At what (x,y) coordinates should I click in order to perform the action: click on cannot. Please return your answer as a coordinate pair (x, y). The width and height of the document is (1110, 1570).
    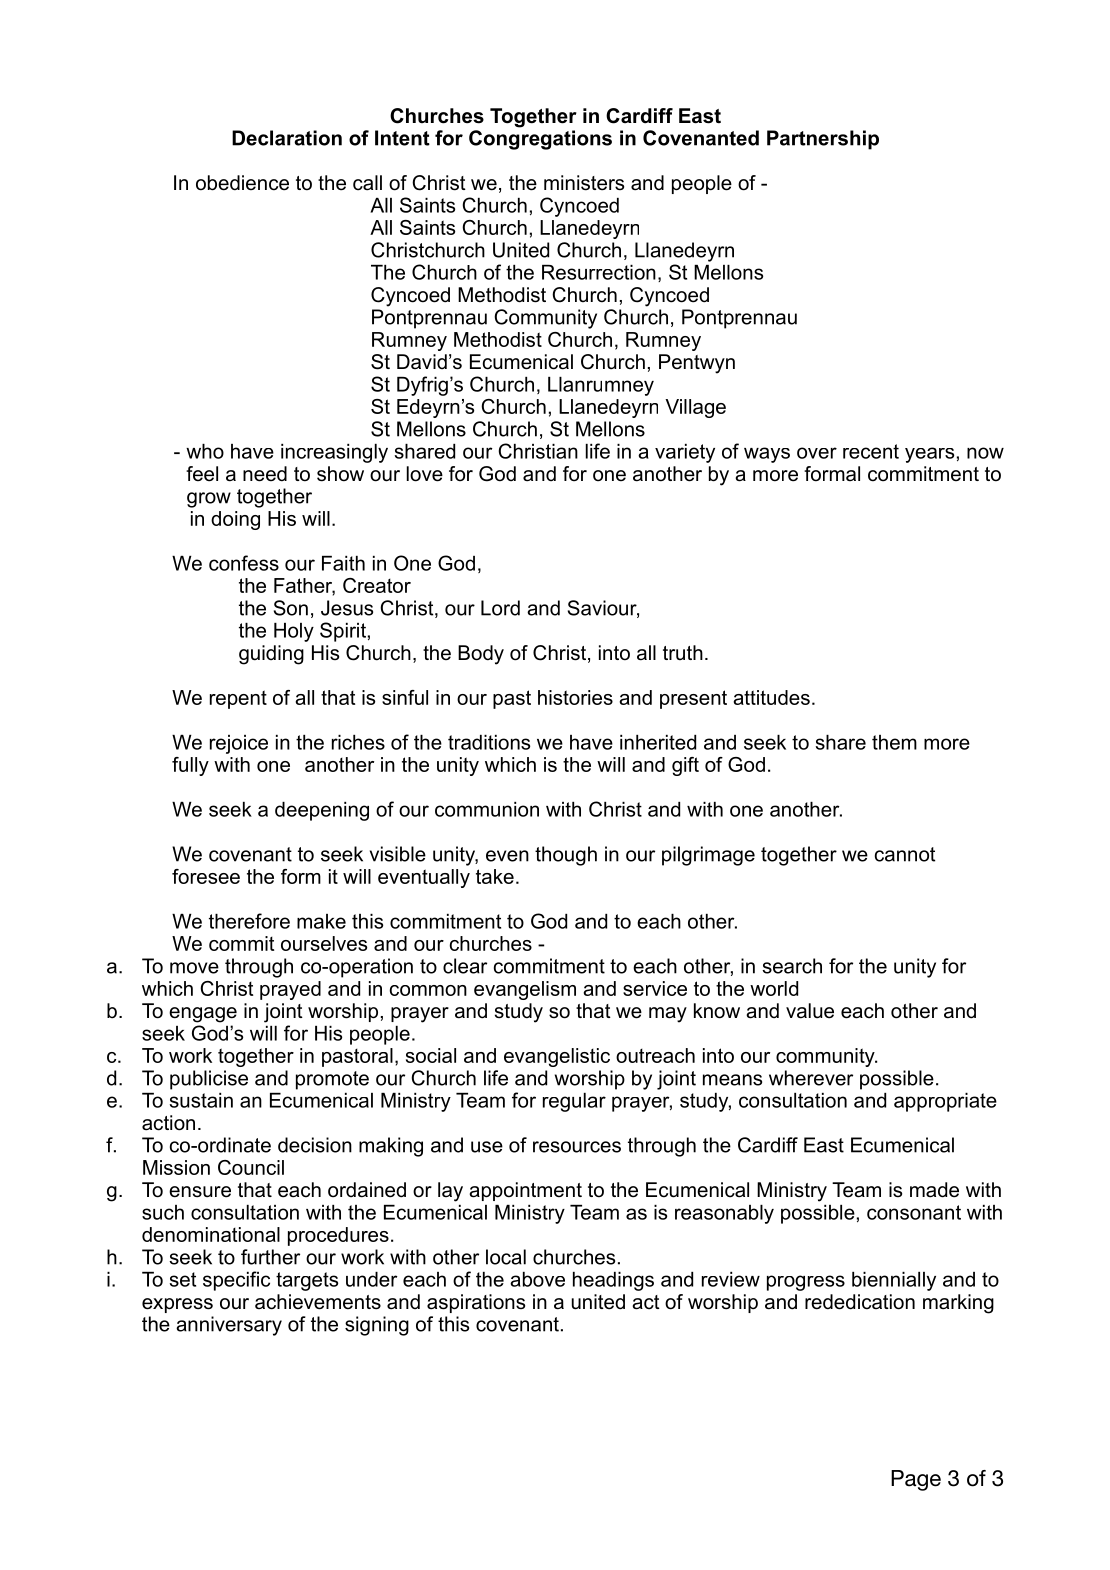
    Looking at the image, I should click on (905, 854).
